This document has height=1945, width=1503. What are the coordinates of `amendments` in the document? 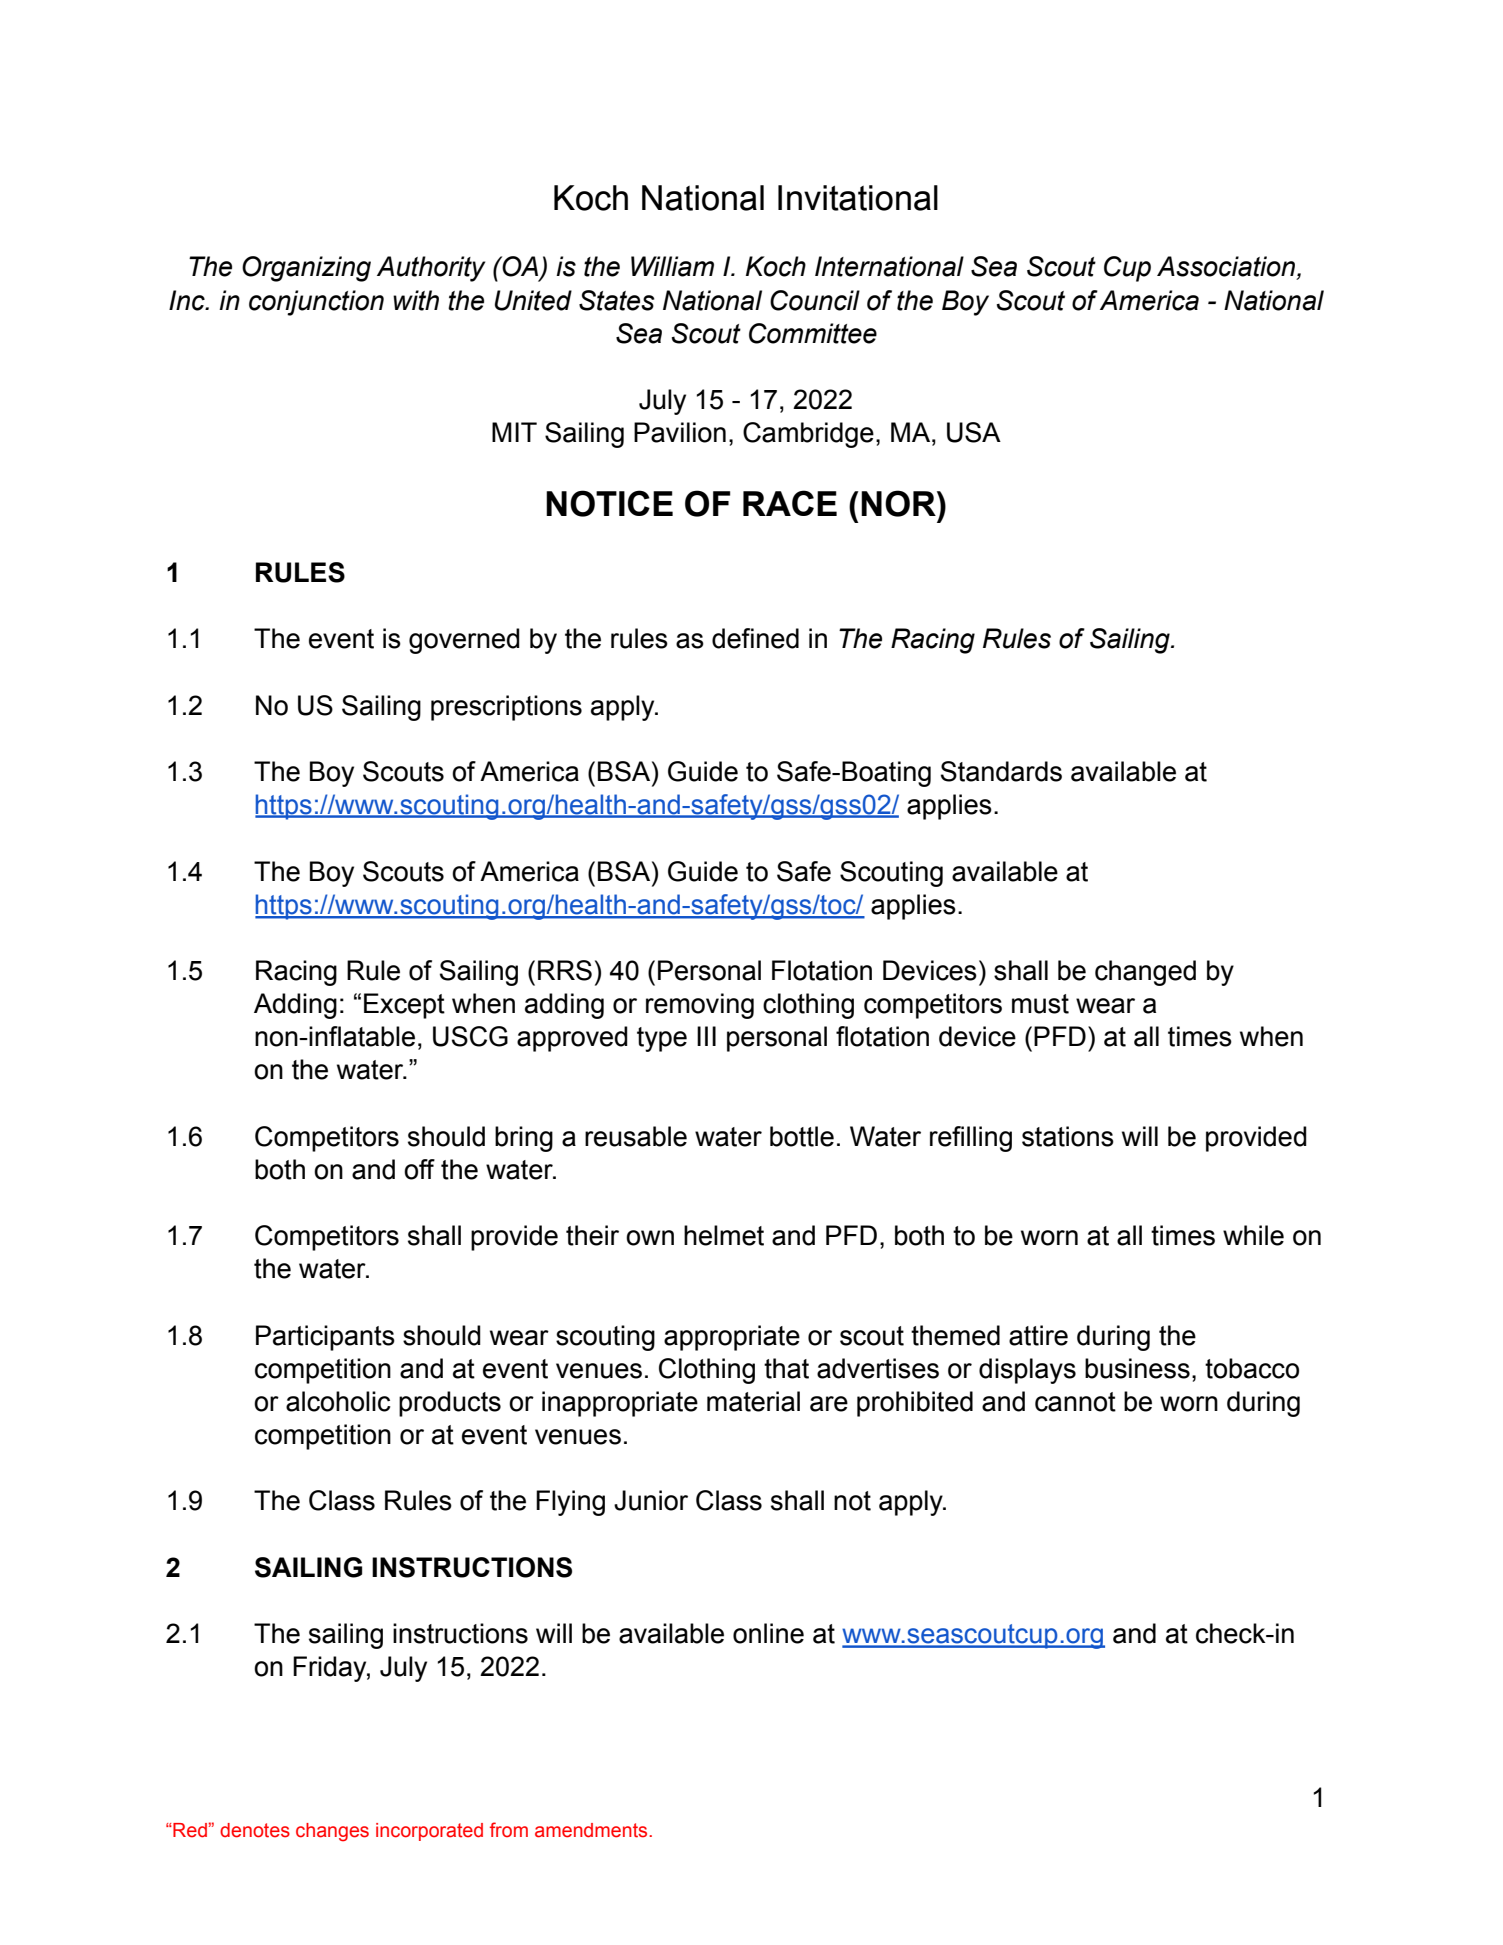 It's located at (592, 1830).
